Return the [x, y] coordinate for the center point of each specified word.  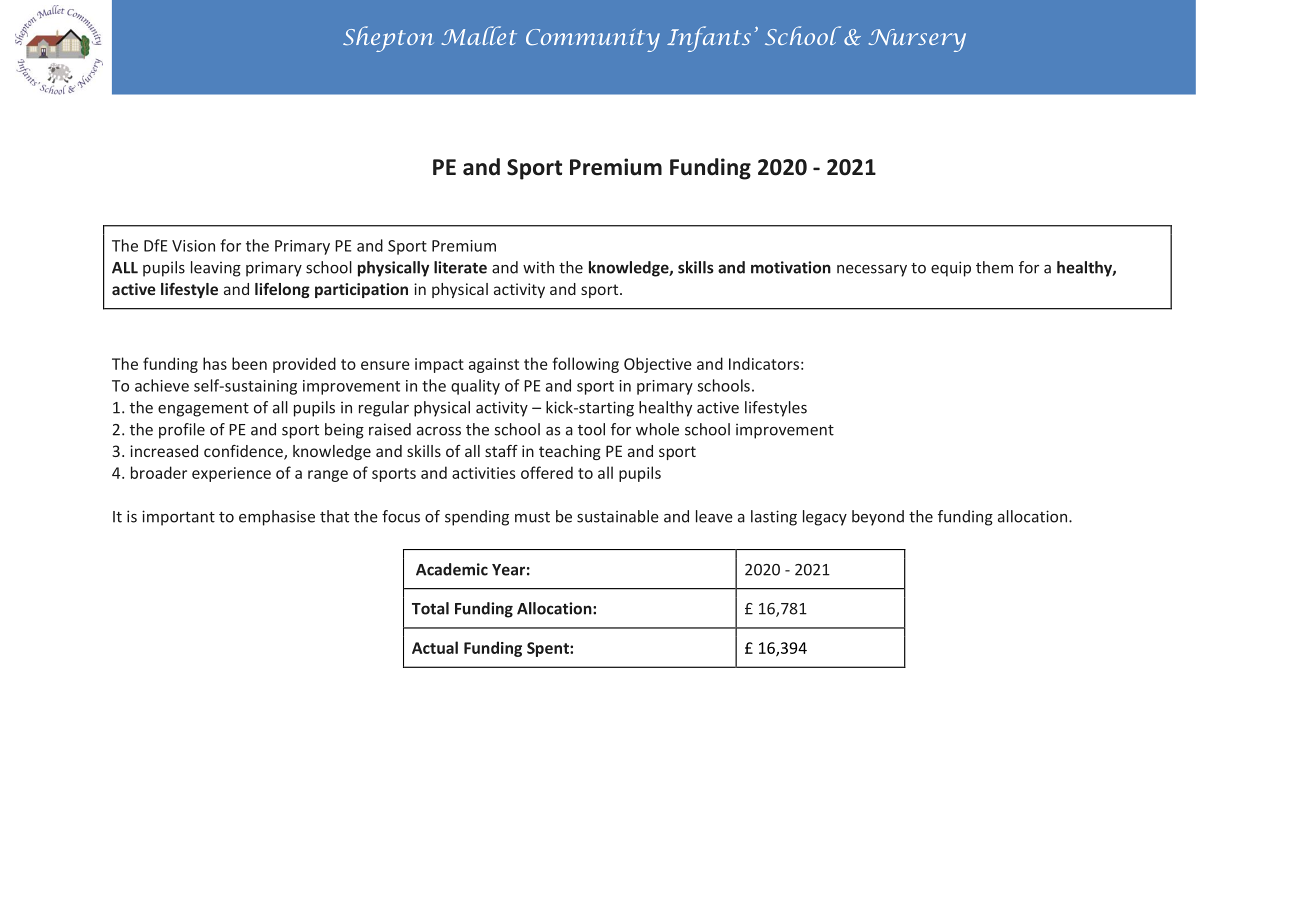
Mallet [479, 35]
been [249, 363]
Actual [435, 647]
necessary [872, 271]
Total [430, 608]
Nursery [917, 40]
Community [593, 40]
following [585, 365]
